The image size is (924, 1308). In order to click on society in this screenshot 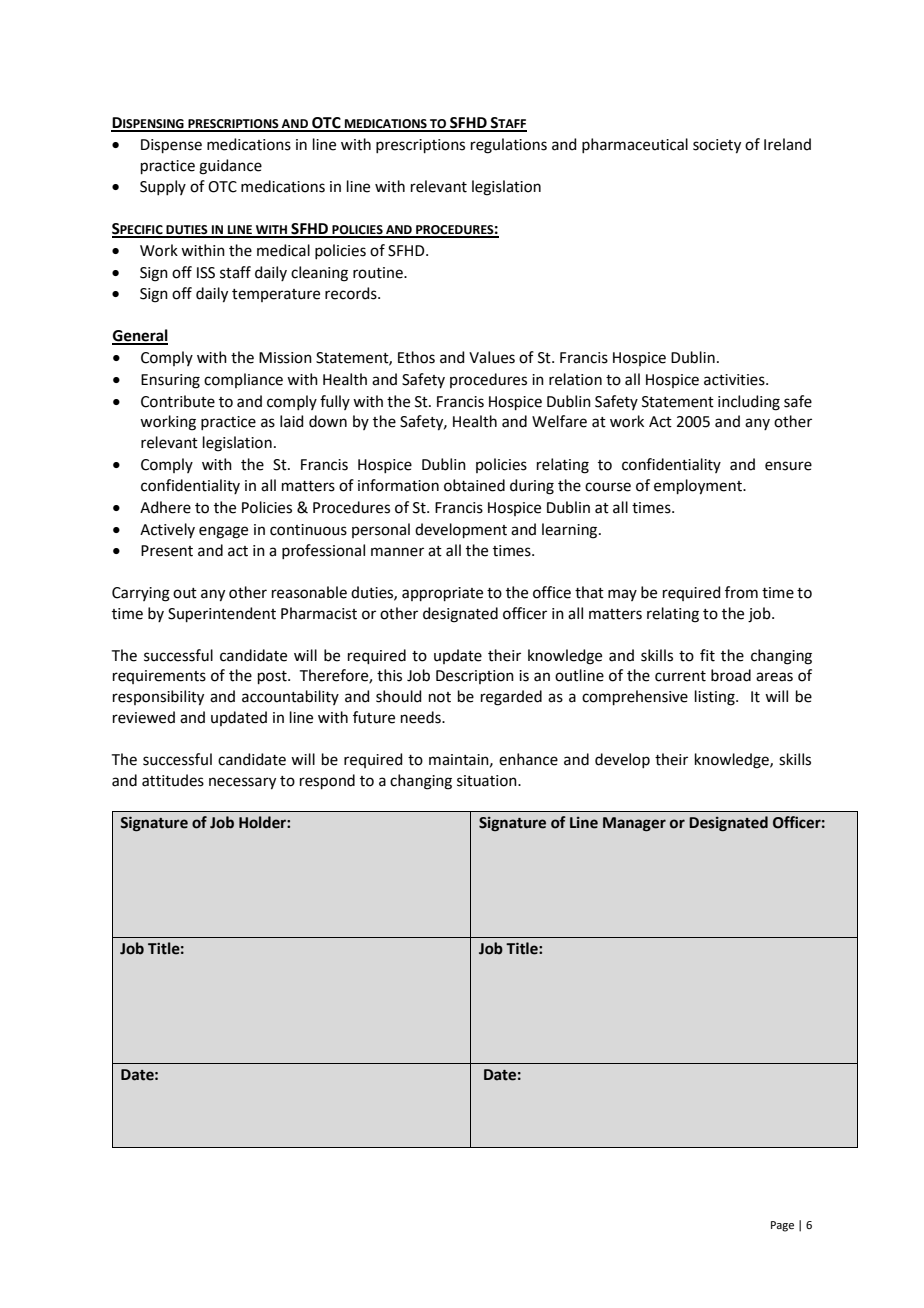, I will do `click(717, 146)`.
